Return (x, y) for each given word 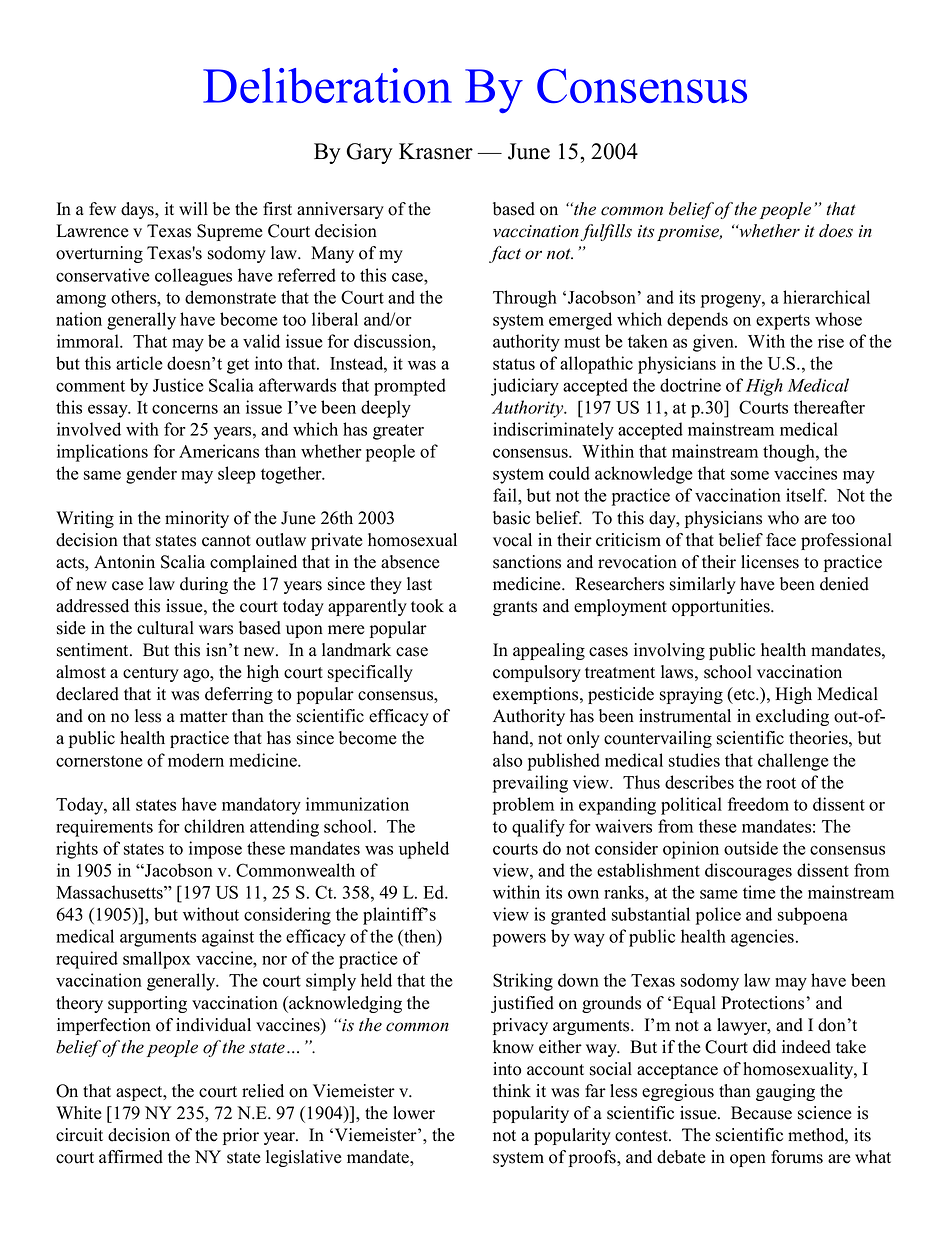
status (514, 364)
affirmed (131, 1157)
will (193, 208)
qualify (538, 828)
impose (215, 850)
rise (831, 341)
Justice (178, 385)
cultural (165, 628)
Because (761, 1113)
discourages (748, 872)
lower (414, 1113)
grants (515, 608)
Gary (369, 153)
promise (689, 233)
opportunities (722, 607)
